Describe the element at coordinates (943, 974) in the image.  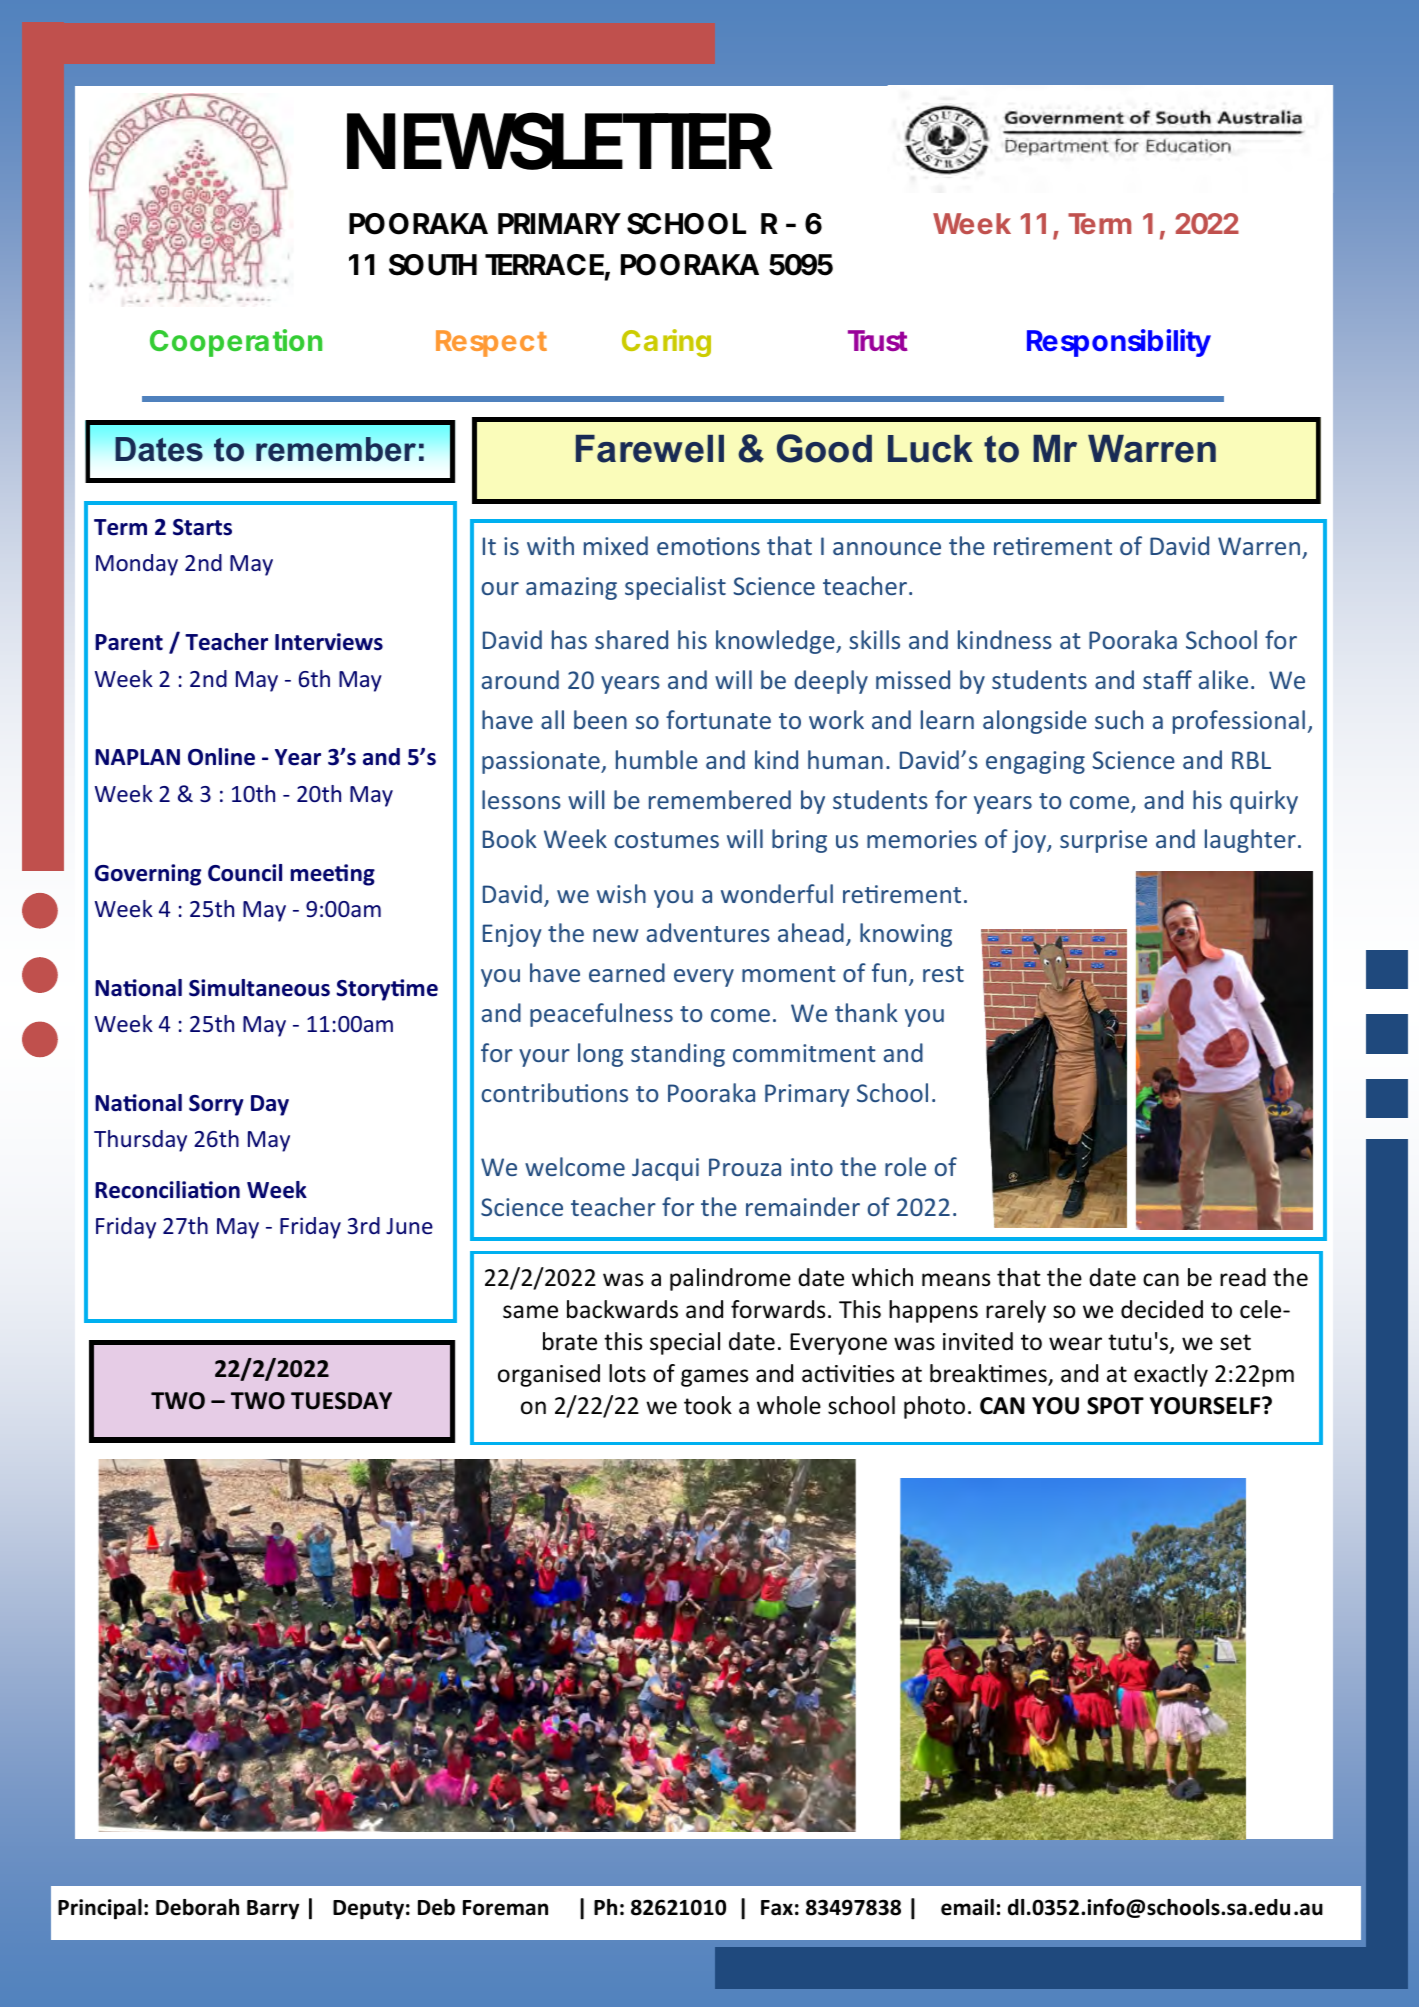
I see `rest` at that location.
